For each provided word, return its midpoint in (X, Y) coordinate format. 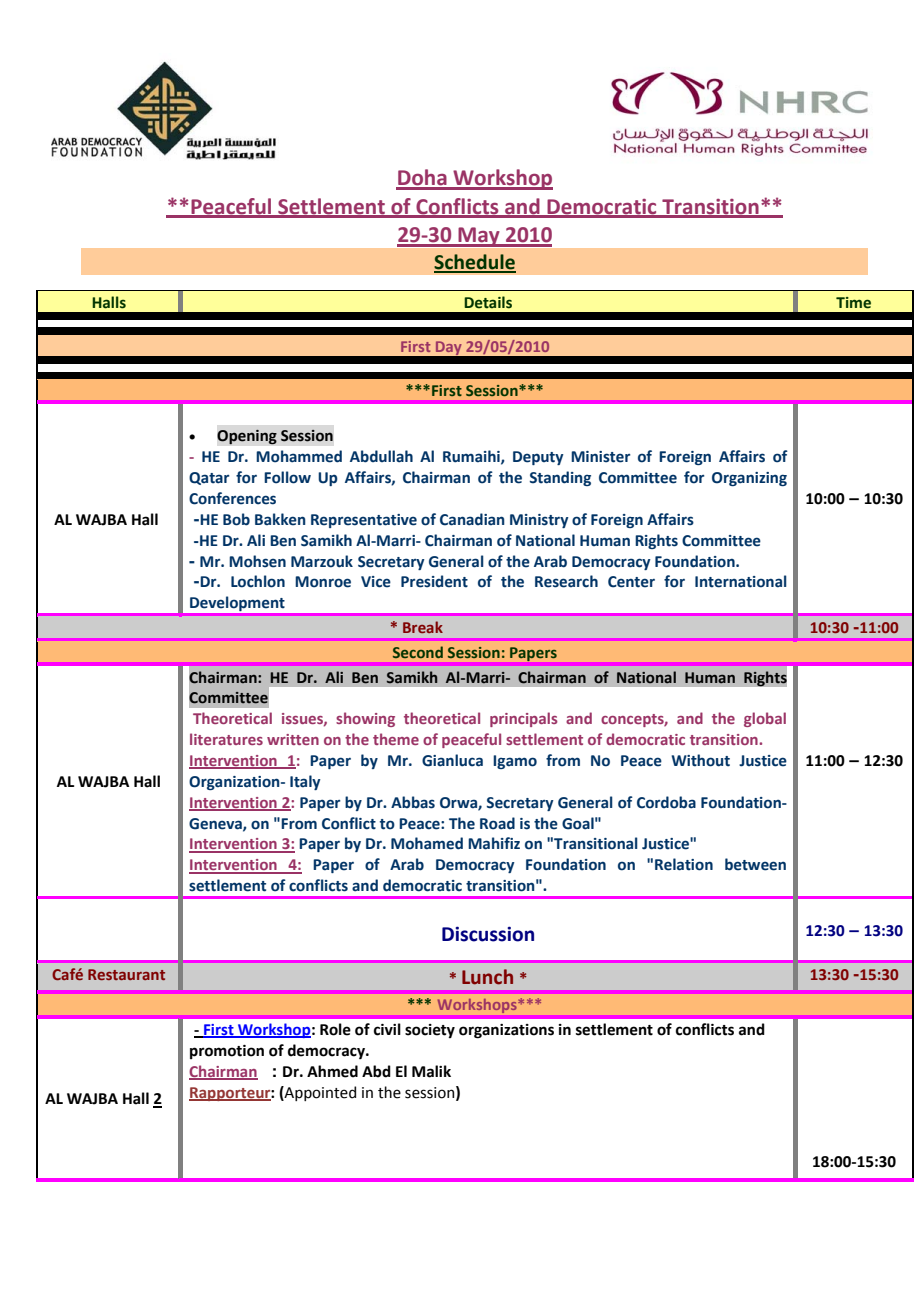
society (430, 1031)
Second (418, 652)
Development (237, 604)
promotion (227, 1052)
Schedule (475, 263)
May (479, 237)
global (765, 719)
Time (853, 303)
